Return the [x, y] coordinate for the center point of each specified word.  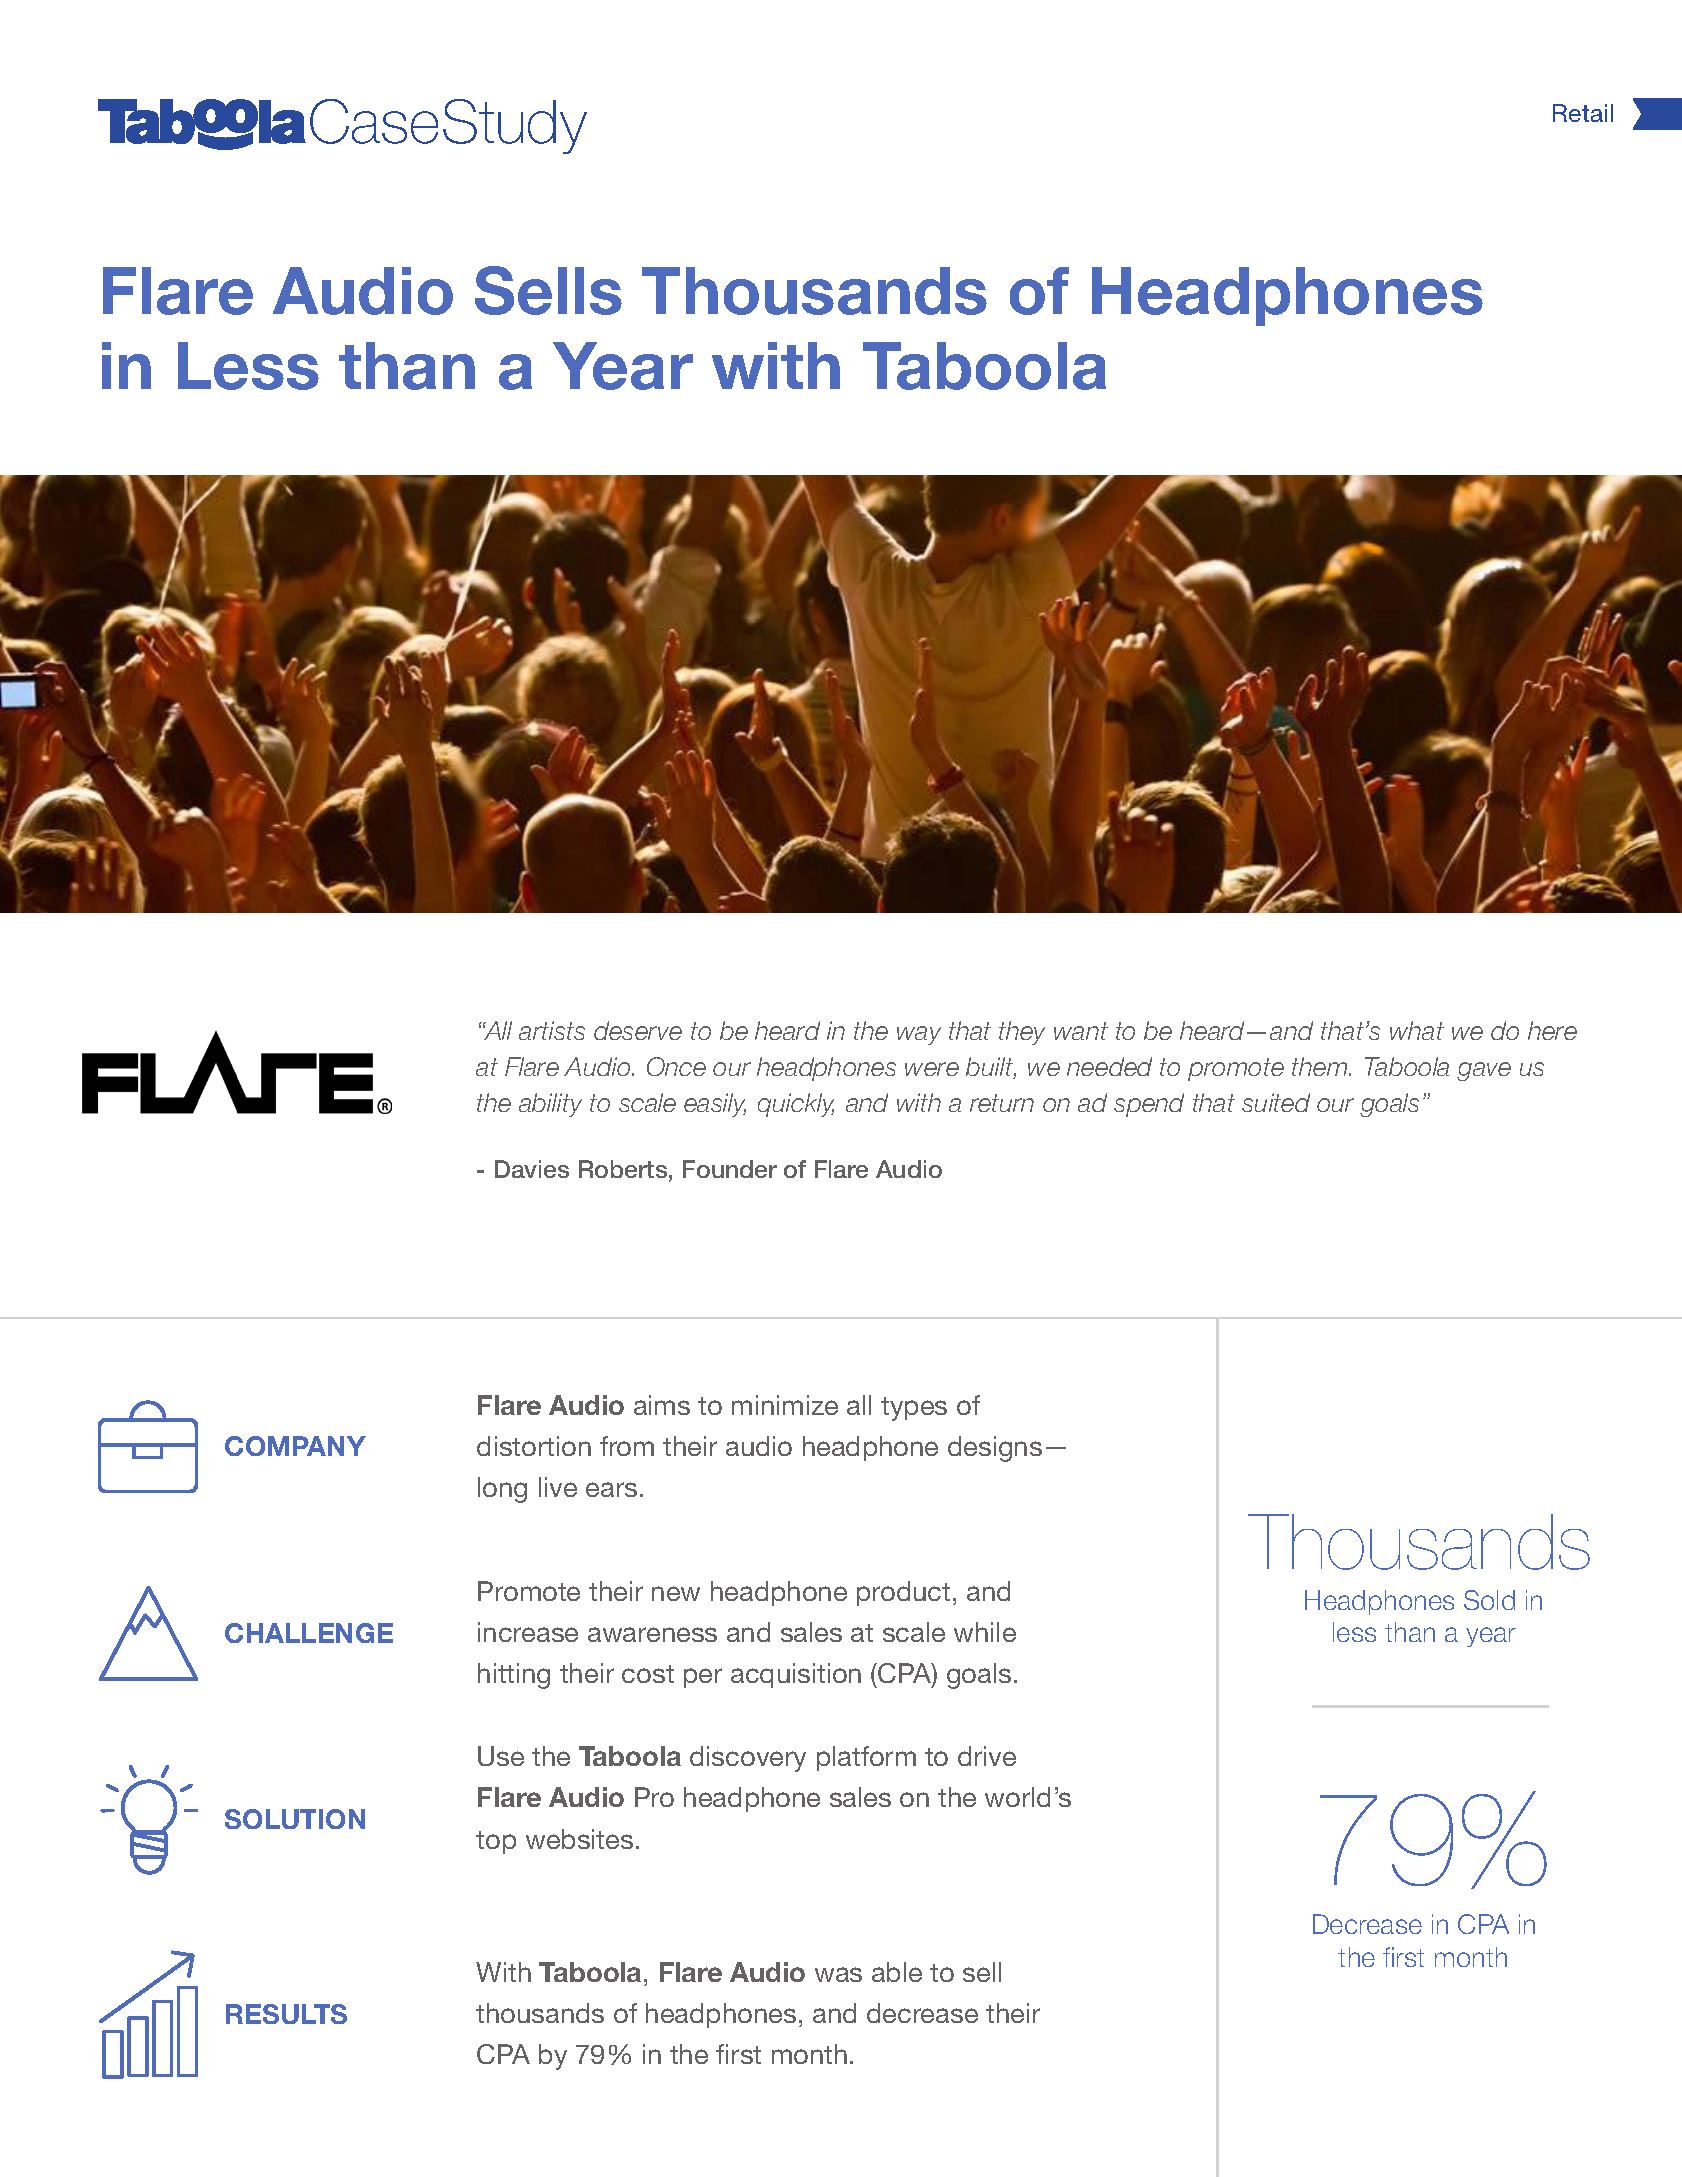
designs [995, 1449]
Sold [1489, 1600]
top [496, 1842]
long [502, 1490]
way [919, 1035]
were [932, 1069]
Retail [1583, 113]
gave [1484, 1071]
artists [552, 1030]
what [1417, 1030]
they [1022, 1033]
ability [550, 1105]
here [1552, 1030]
